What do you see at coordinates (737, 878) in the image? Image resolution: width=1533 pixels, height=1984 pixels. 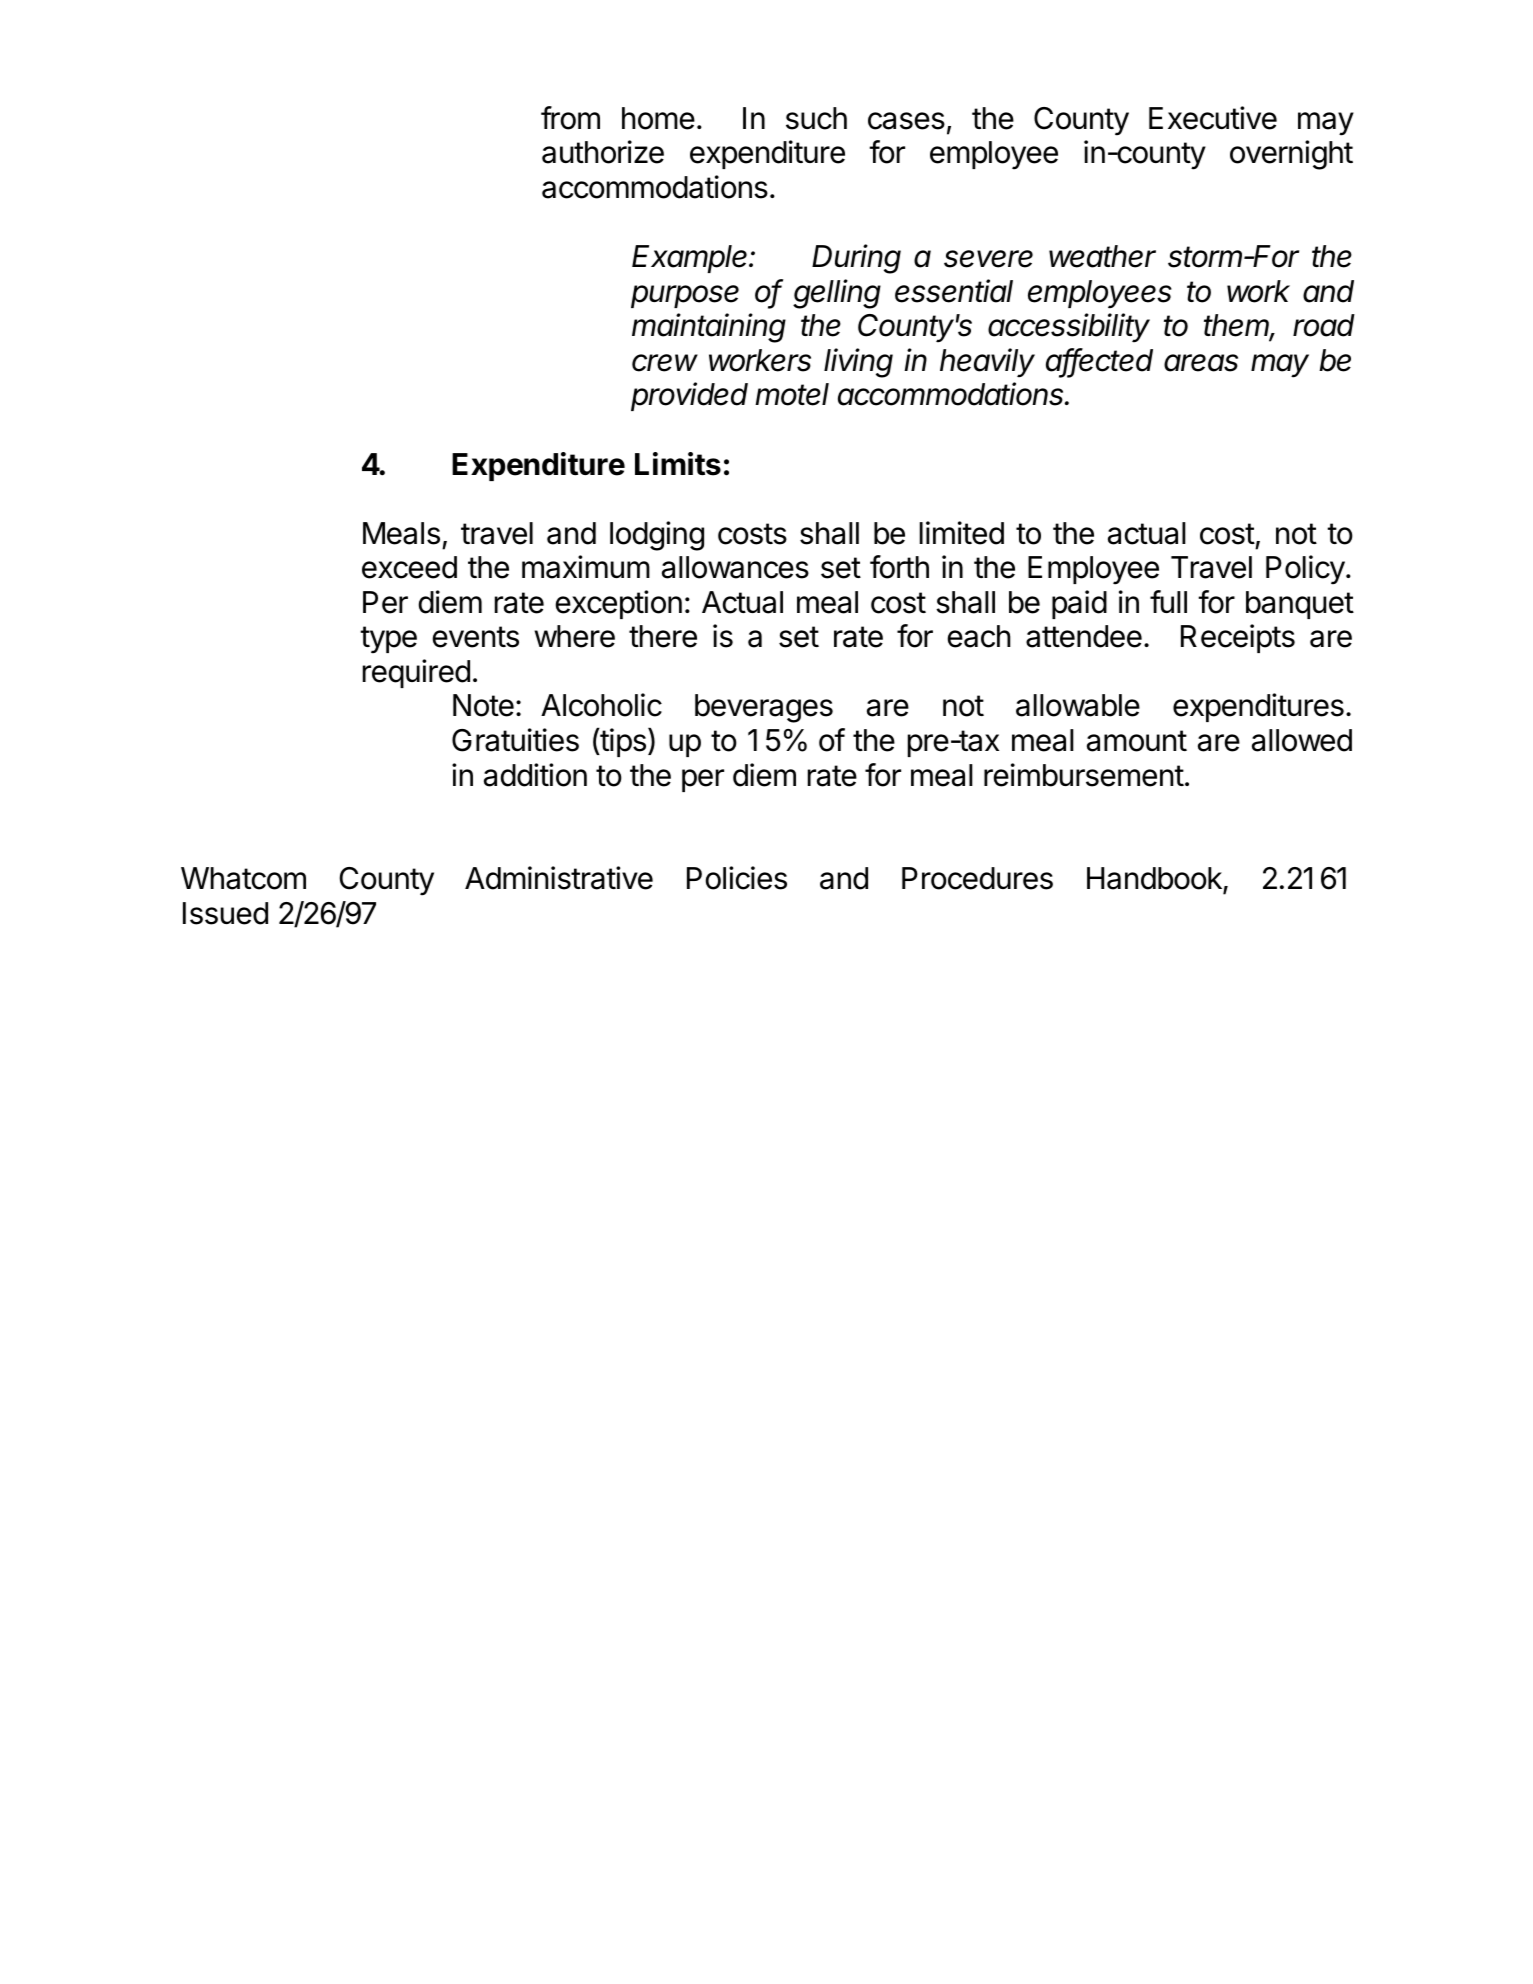 I see `Policies` at bounding box center [737, 878].
